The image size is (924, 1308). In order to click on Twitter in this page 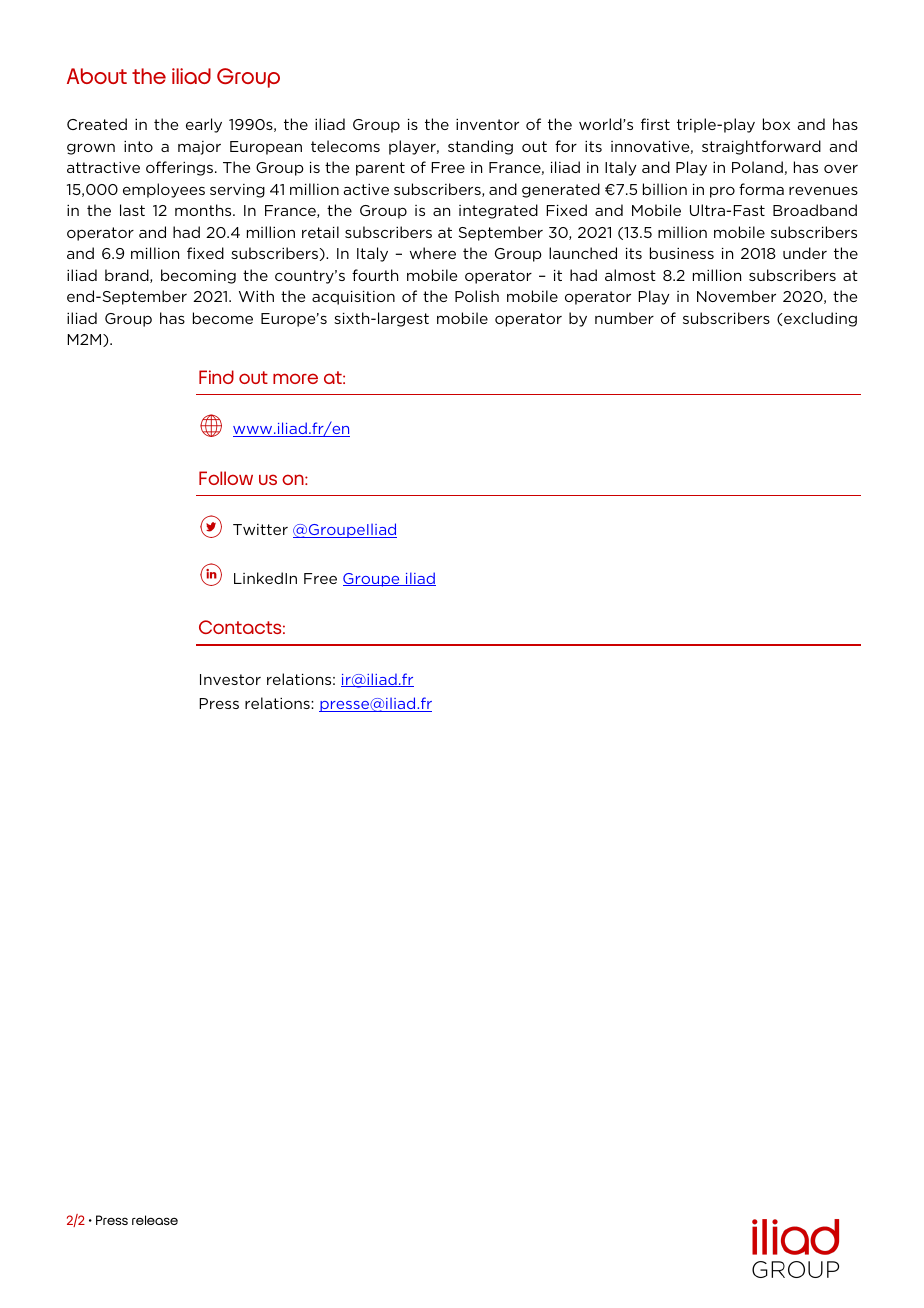, I will do `click(260, 529)`.
